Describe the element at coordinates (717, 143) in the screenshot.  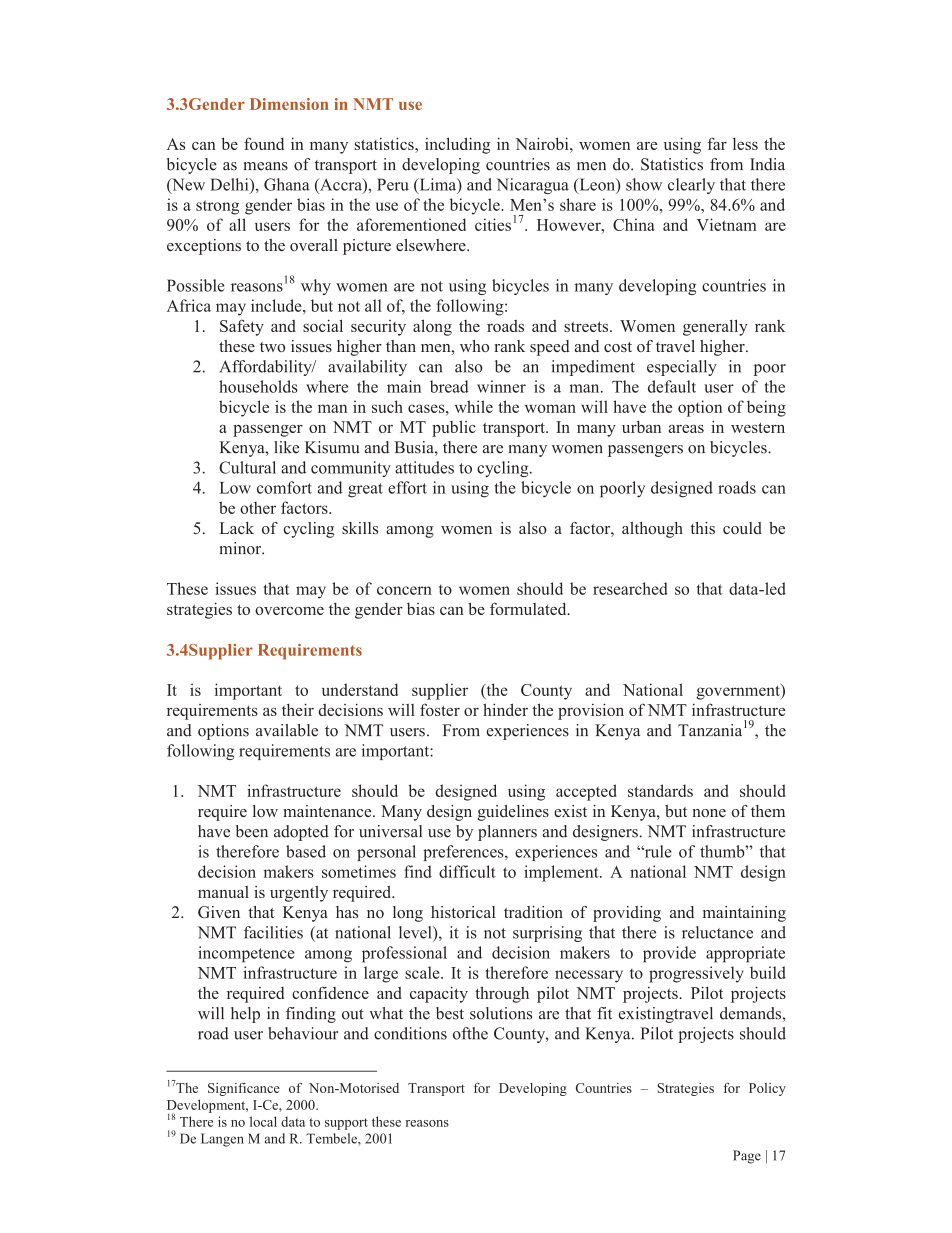
I see `far` at that location.
